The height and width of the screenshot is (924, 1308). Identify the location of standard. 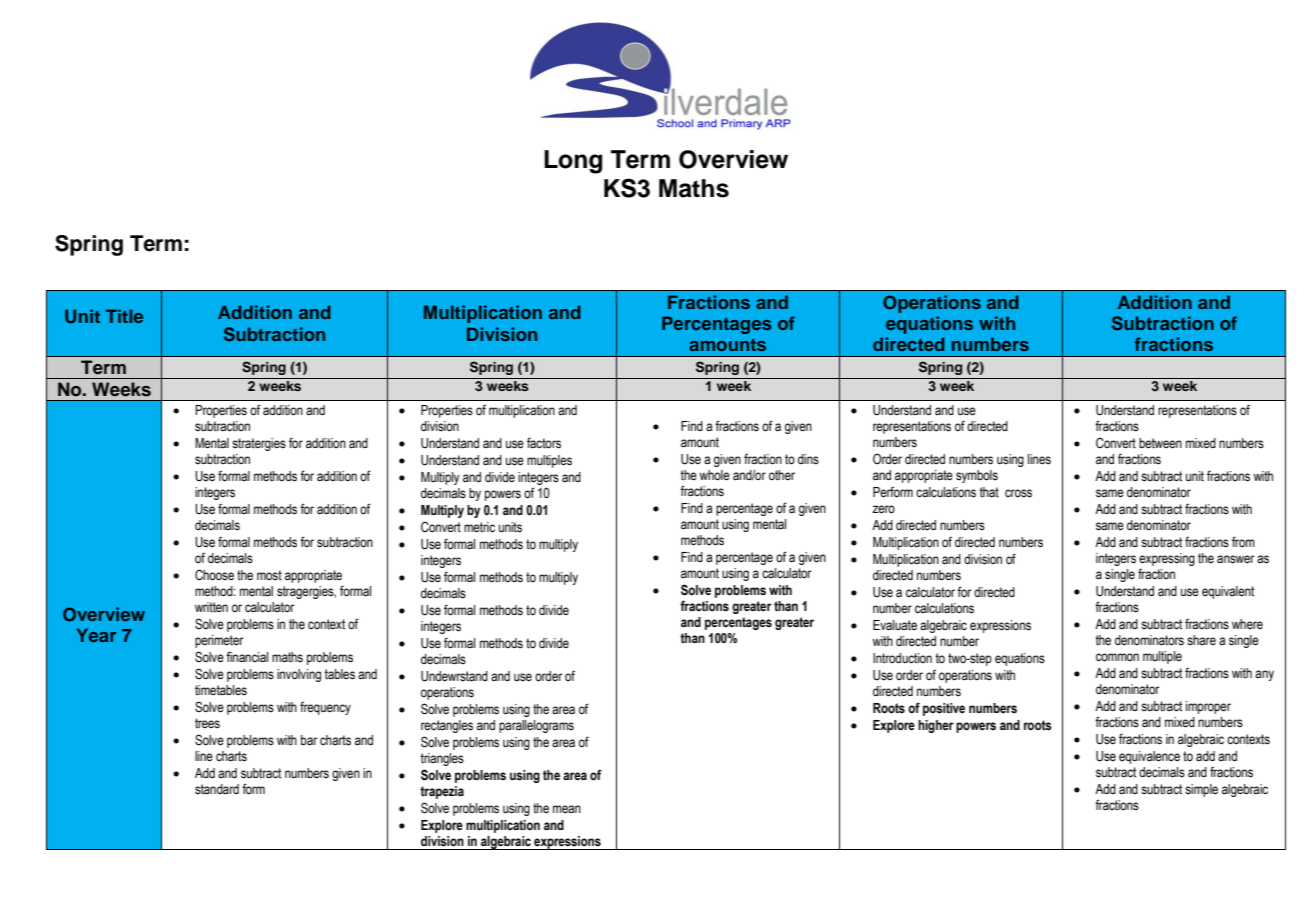
(217, 789).
